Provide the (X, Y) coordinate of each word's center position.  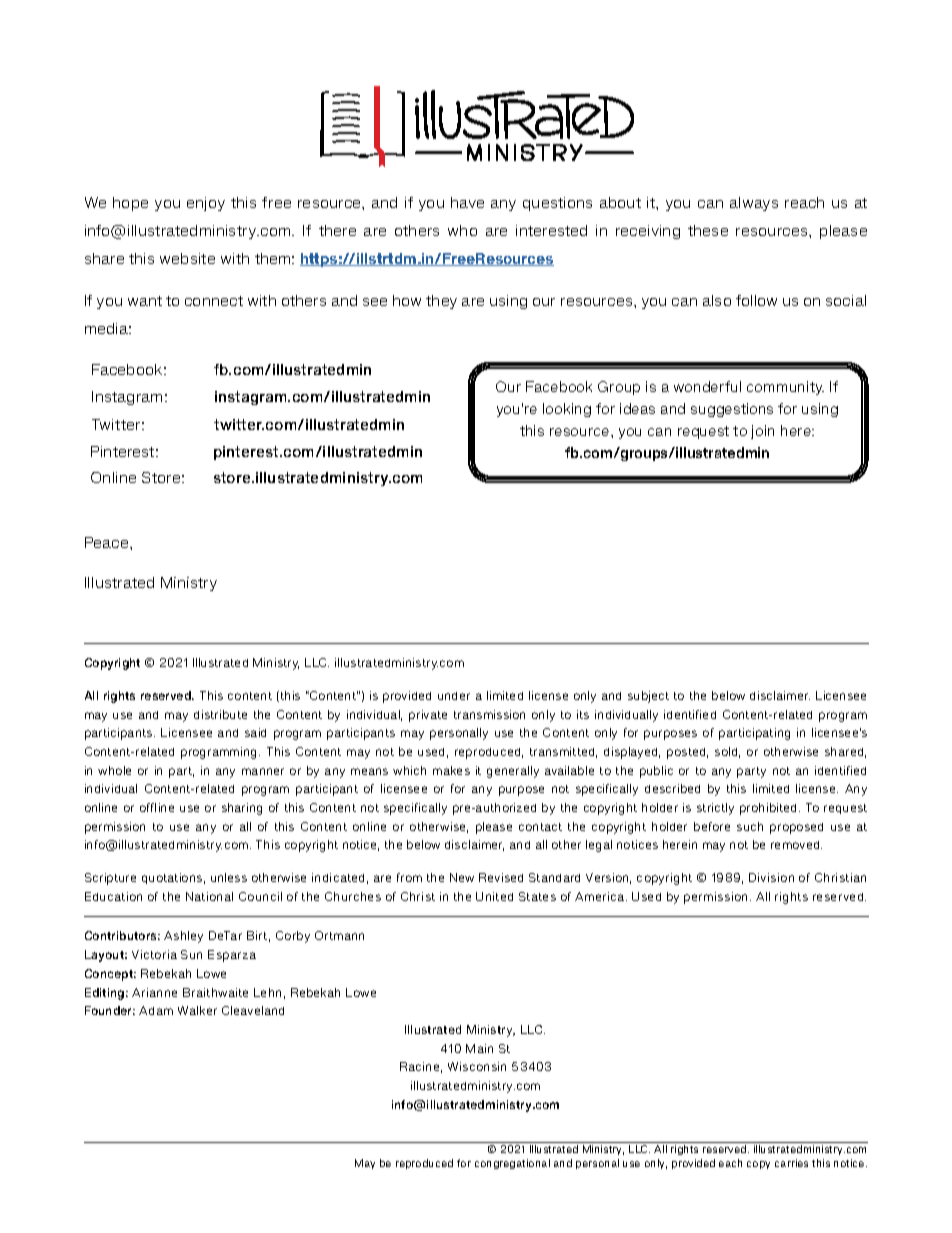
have (467, 202)
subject (648, 697)
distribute (220, 714)
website (187, 258)
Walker (197, 1010)
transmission (489, 714)
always (754, 204)
